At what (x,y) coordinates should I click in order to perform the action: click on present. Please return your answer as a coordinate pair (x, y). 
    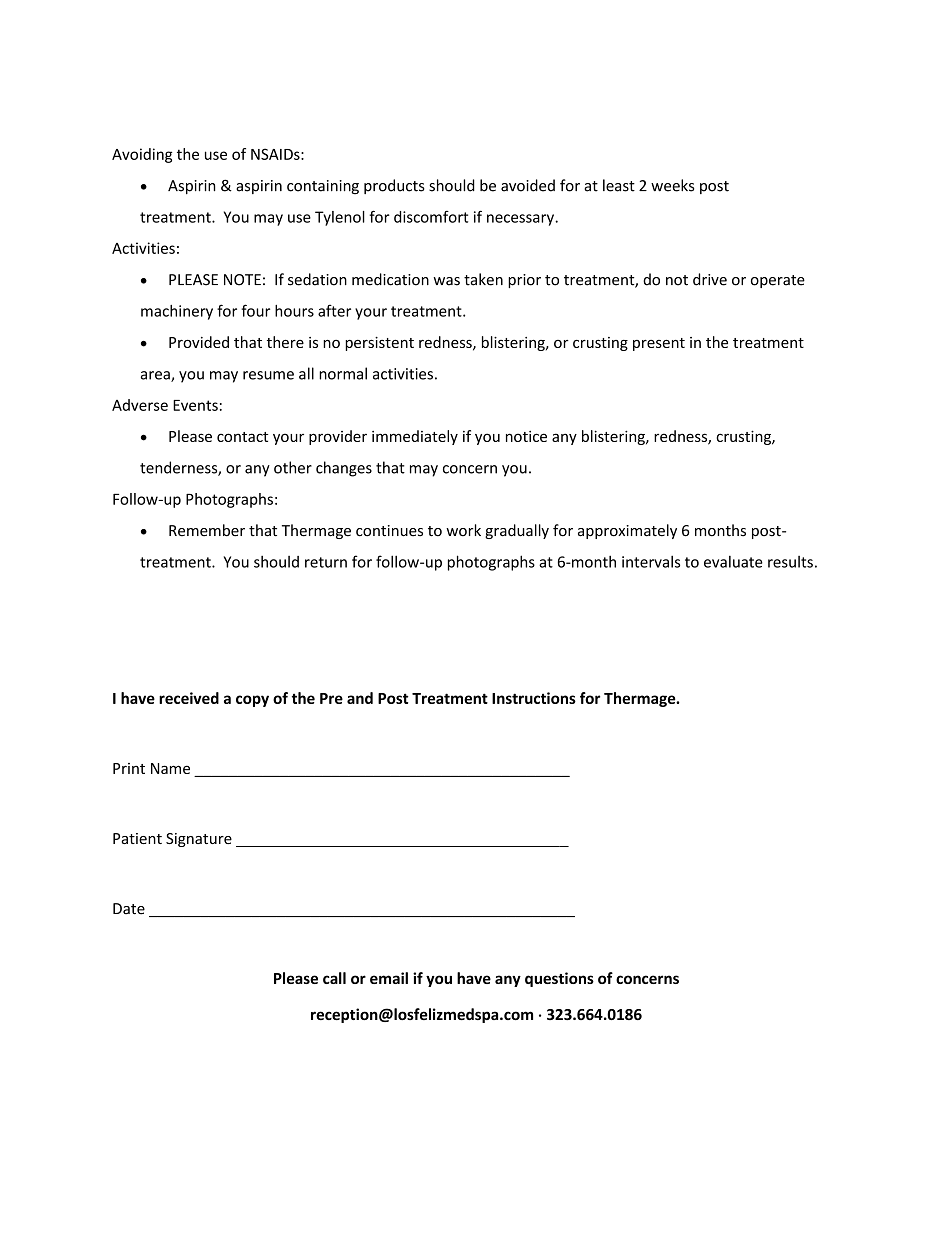
    Looking at the image, I should click on (659, 344).
